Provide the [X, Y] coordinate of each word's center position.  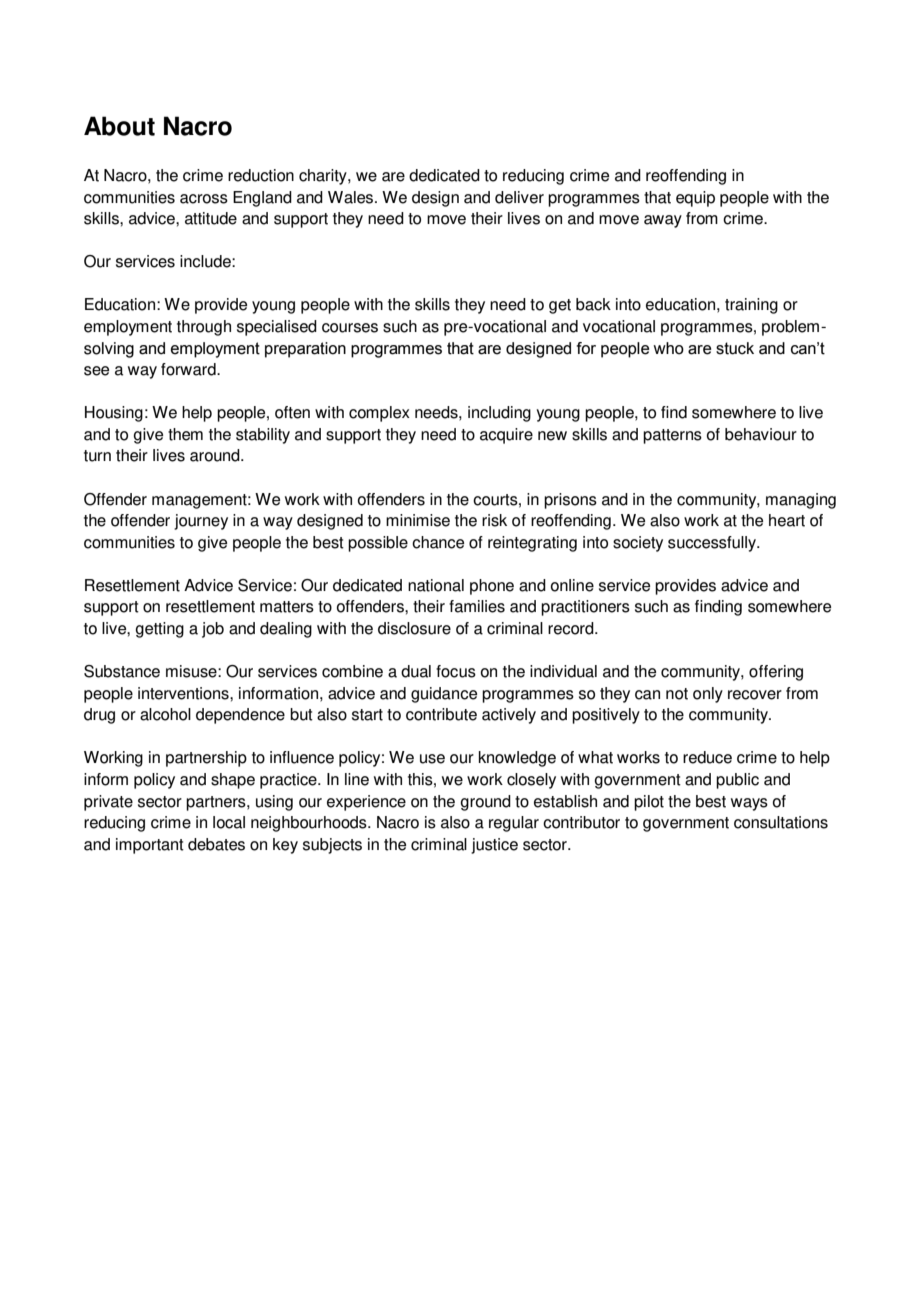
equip [695, 199]
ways [749, 804]
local [229, 822]
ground [486, 803]
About [119, 126]
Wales [352, 197]
